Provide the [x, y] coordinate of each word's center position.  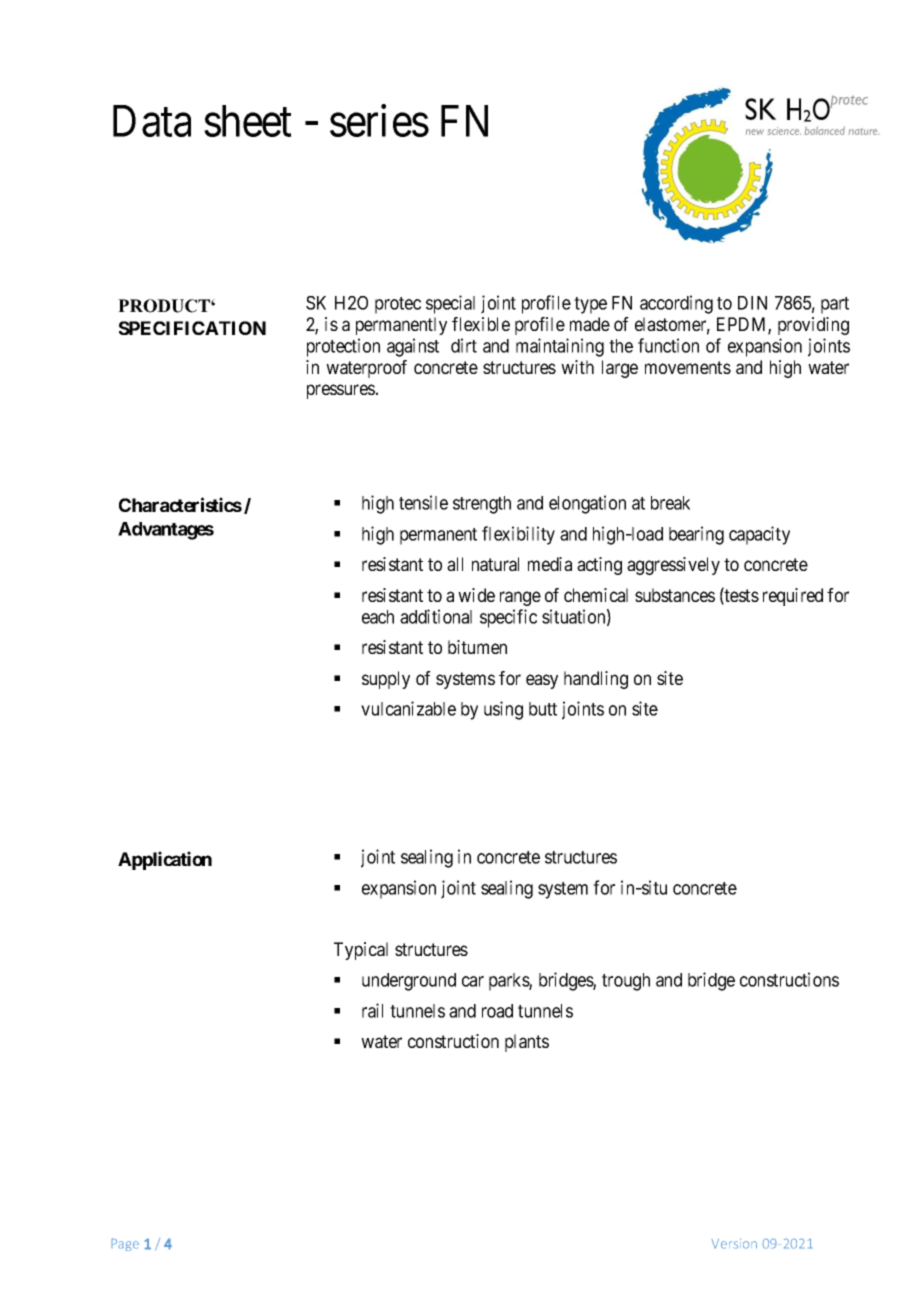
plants [527, 1043]
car [473, 981]
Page [125, 1244]
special [450, 304]
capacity [759, 535]
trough [626, 982]
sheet [248, 121]
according [676, 304]
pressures [341, 391]
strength [482, 505]
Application [165, 860]
